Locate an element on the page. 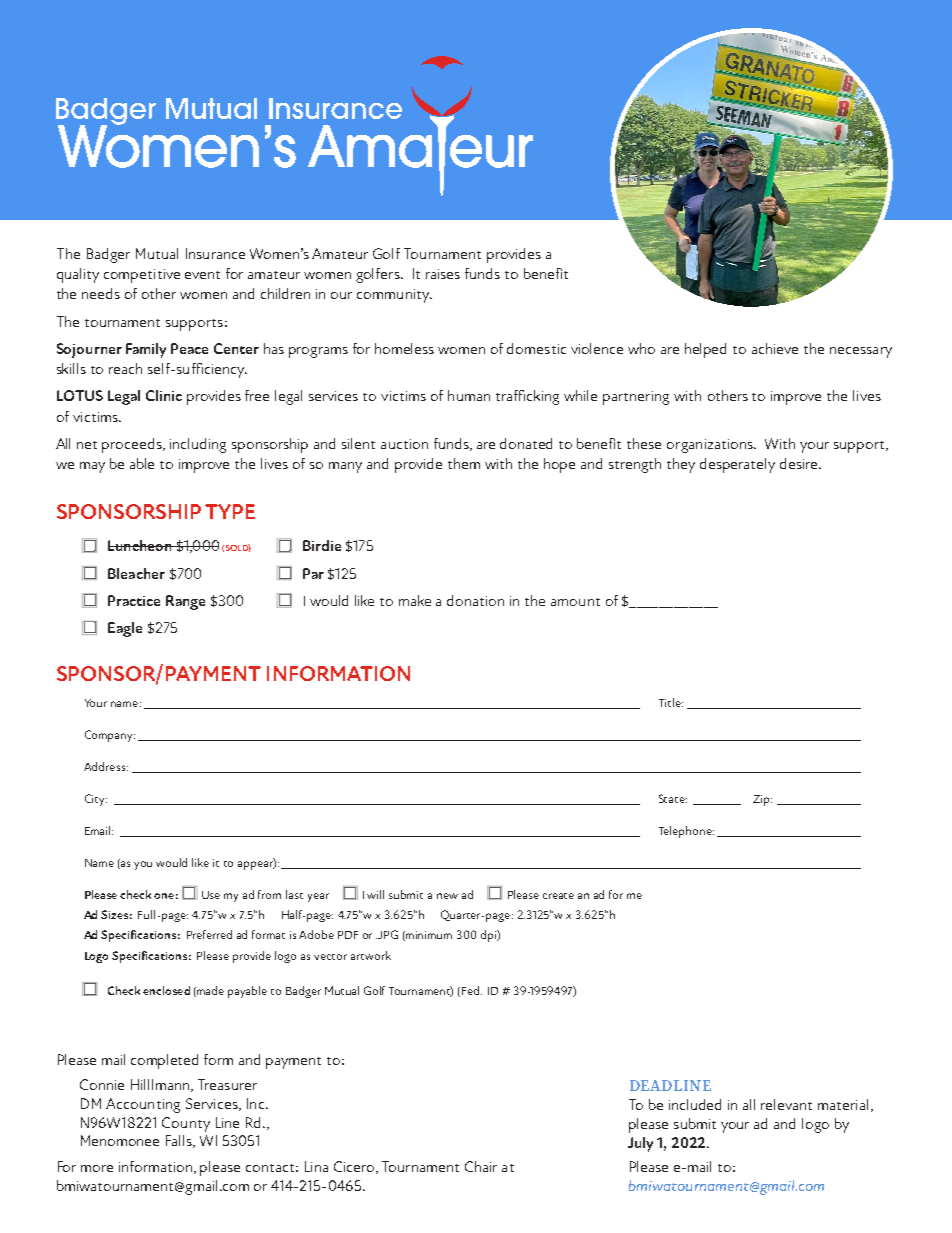 The image size is (952, 1233). competitive is located at coordinates (142, 276).
